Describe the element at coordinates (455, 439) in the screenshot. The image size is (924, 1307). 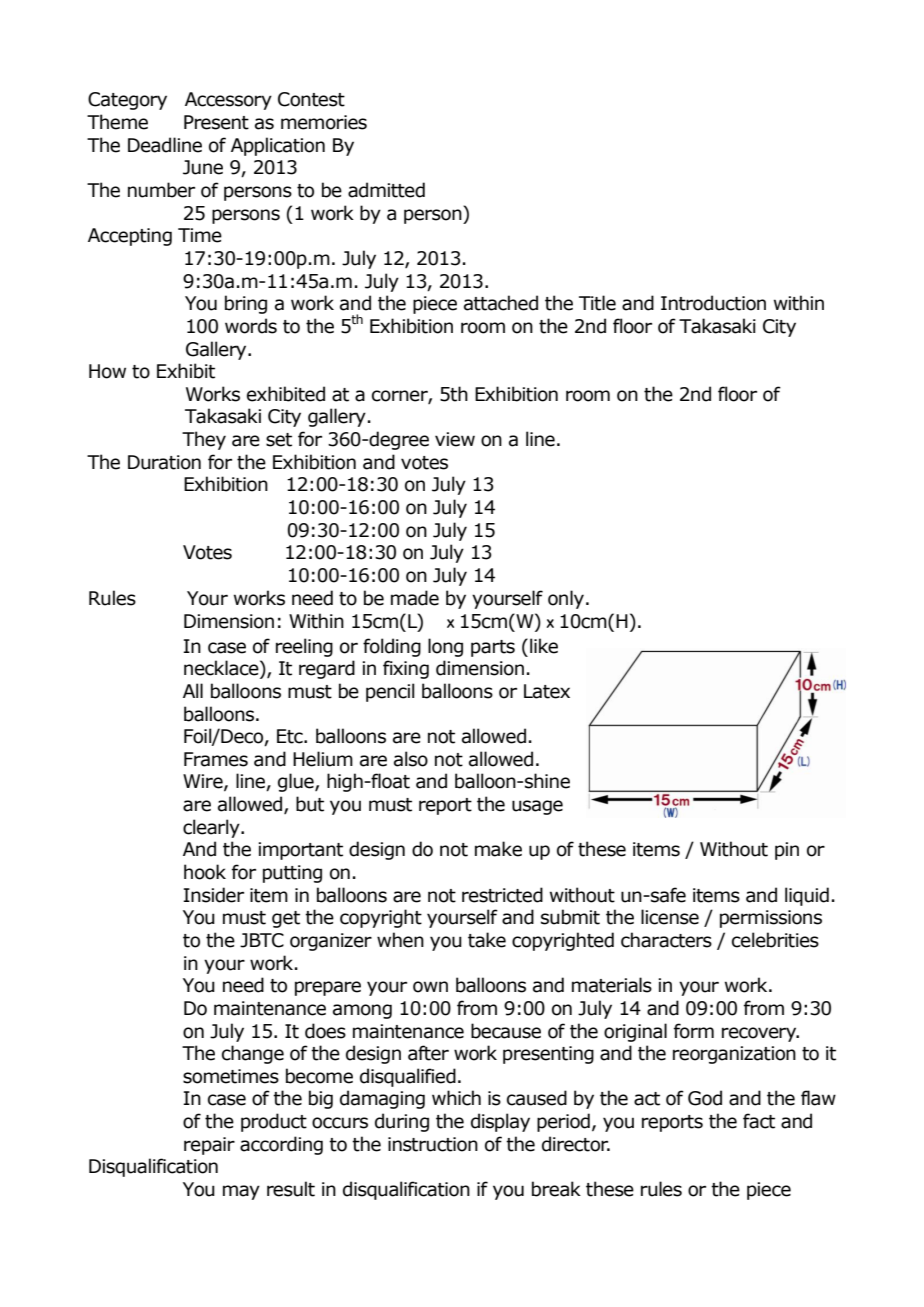
I see `view` at that location.
